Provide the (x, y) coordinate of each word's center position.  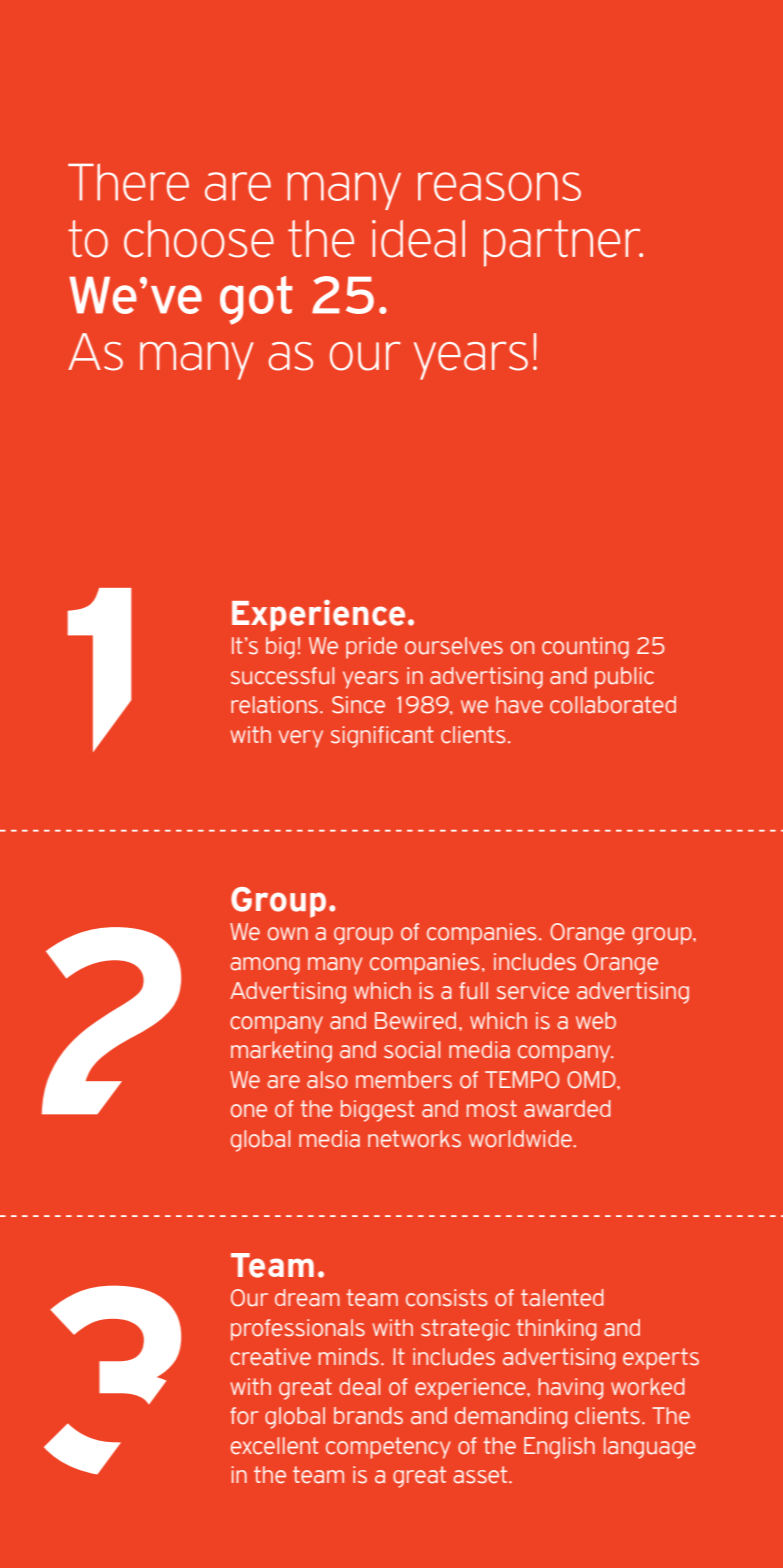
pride (371, 648)
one (249, 1111)
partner (563, 243)
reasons (499, 186)
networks (414, 1139)
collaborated (613, 705)
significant (382, 737)
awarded (567, 1109)
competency (388, 1448)
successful (282, 676)
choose (199, 239)
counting (585, 648)
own (288, 934)
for (244, 1416)
